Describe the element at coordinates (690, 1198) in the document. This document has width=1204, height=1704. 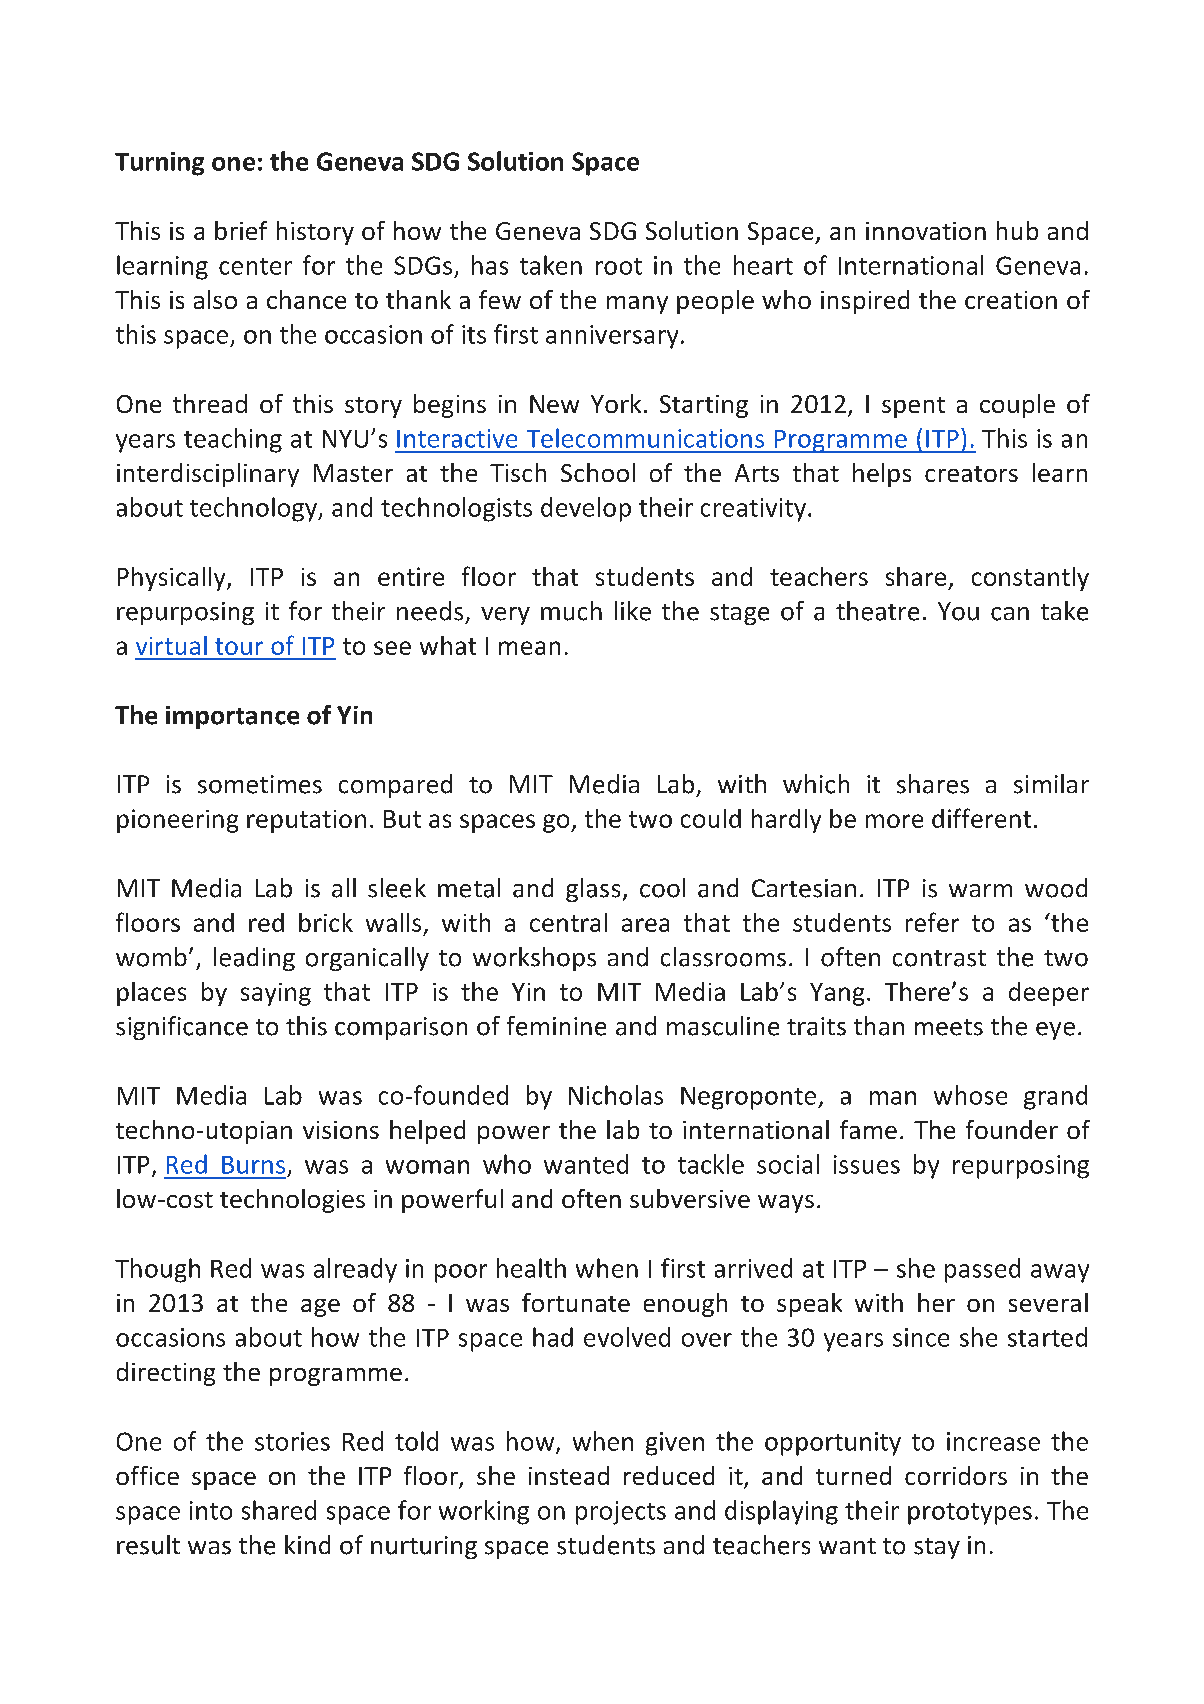
I see `subversive` at that location.
